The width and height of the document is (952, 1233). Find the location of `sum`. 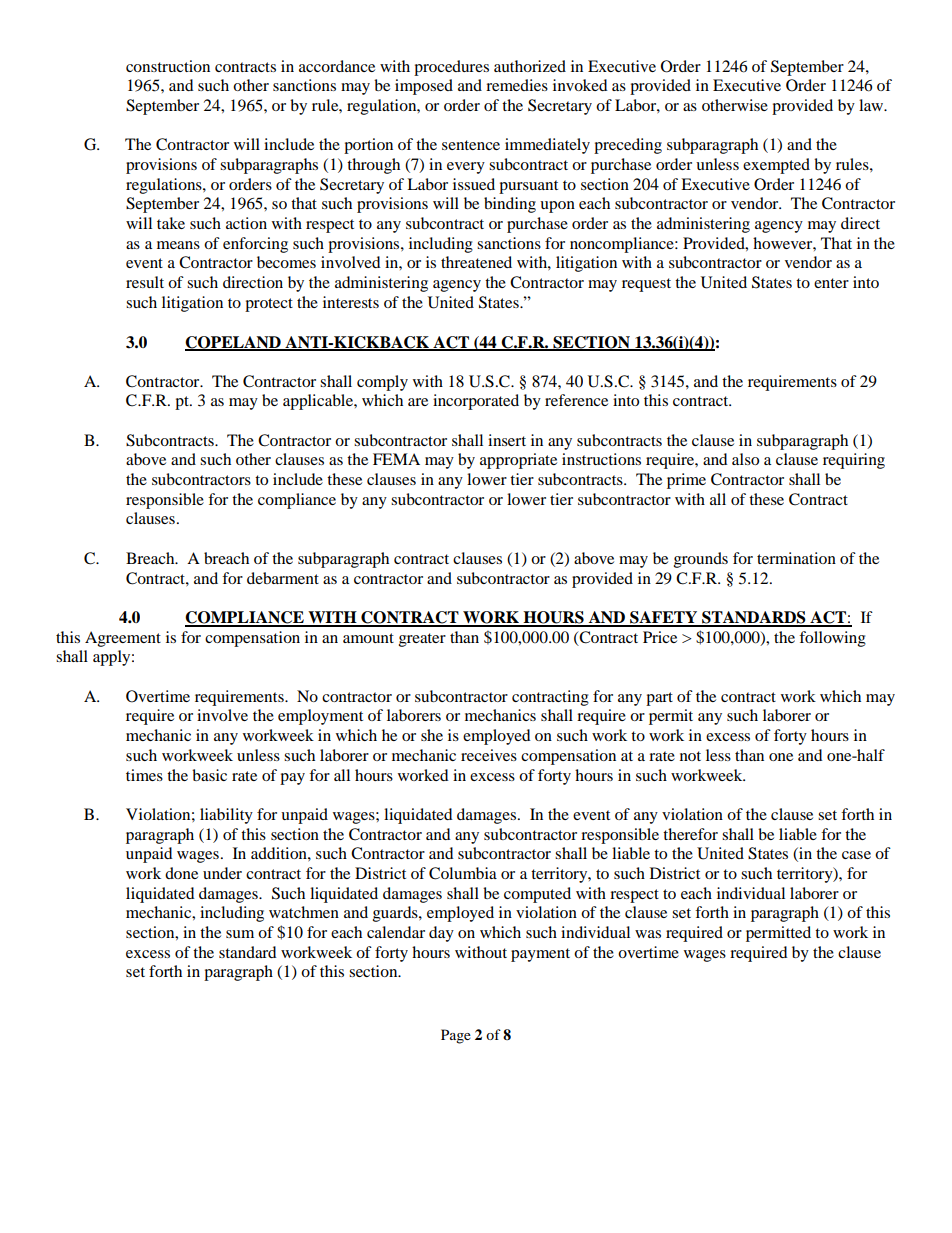

sum is located at coordinates (240, 934).
